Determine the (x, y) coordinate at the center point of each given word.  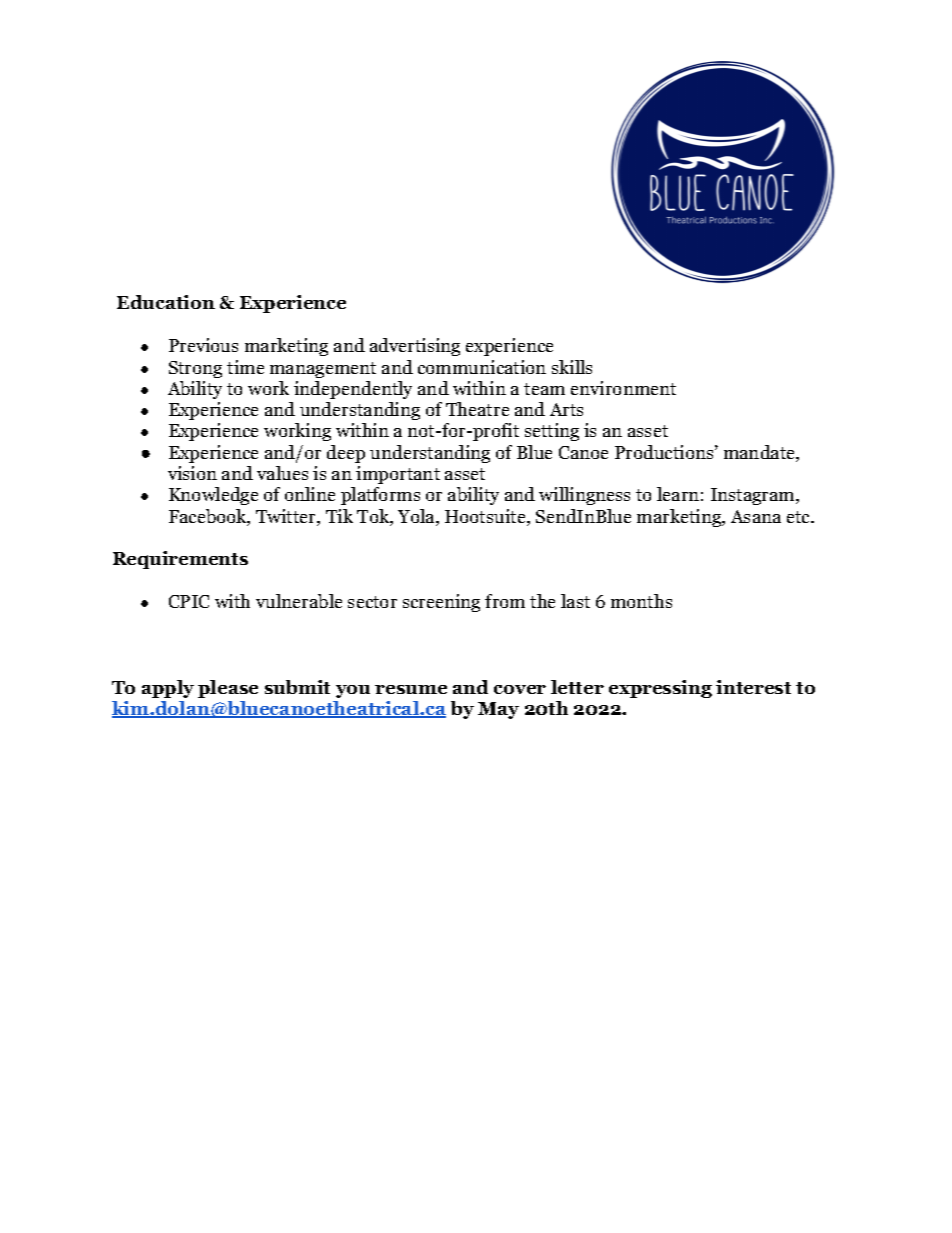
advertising (415, 347)
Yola (417, 517)
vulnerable (299, 601)
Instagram (754, 496)
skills (572, 367)
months (641, 601)
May (498, 710)
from (505, 601)
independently (353, 390)
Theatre (477, 409)
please (228, 689)
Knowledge (213, 496)
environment (623, 388)
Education (166, 302)
